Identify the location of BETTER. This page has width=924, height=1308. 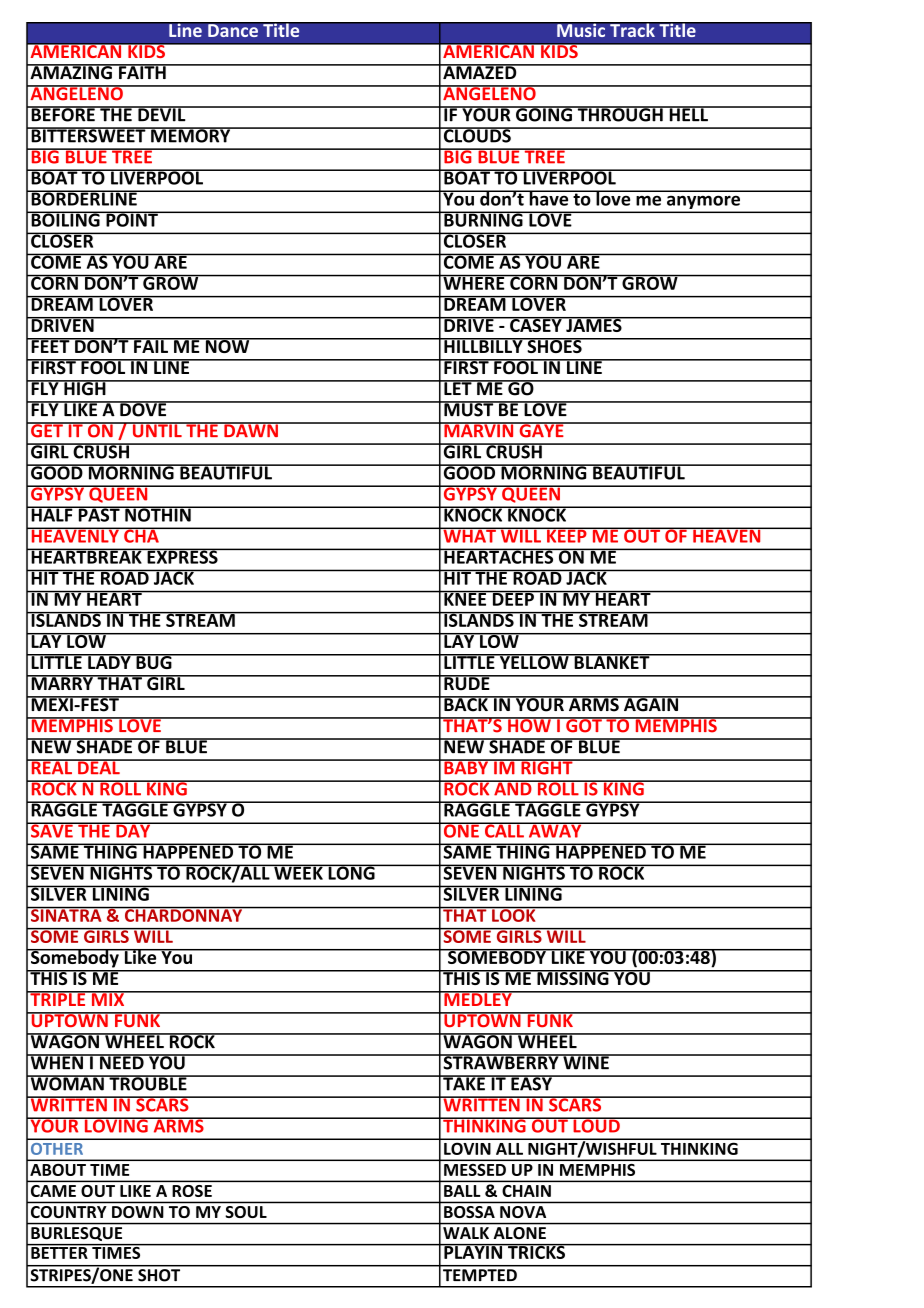
(59, 1251).
